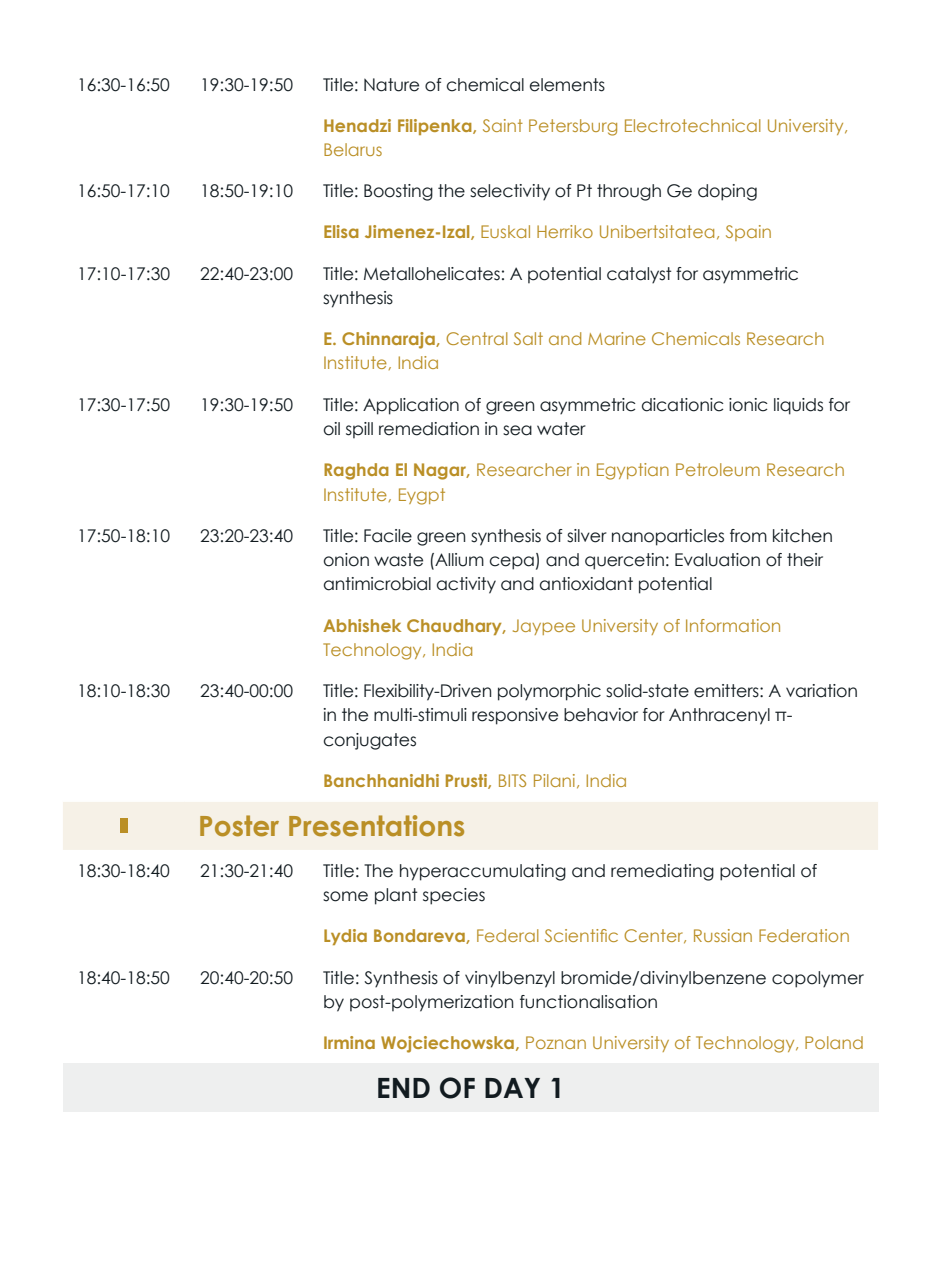 The width and height of the screenshot is (941, 1288). I want to click on plant, so click(396, 896).
